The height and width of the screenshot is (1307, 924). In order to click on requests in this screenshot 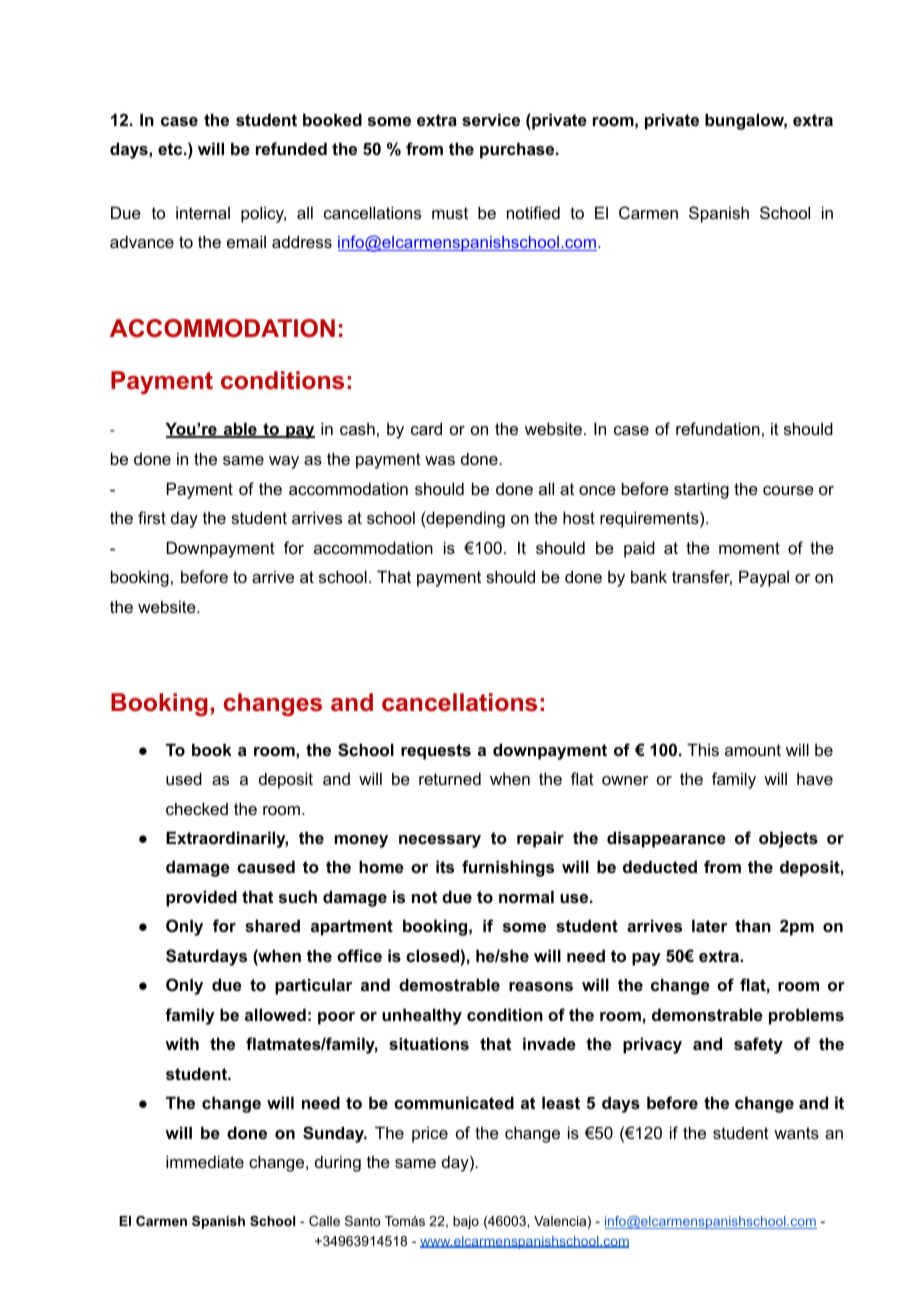, I will do `click(436, 752)`.
